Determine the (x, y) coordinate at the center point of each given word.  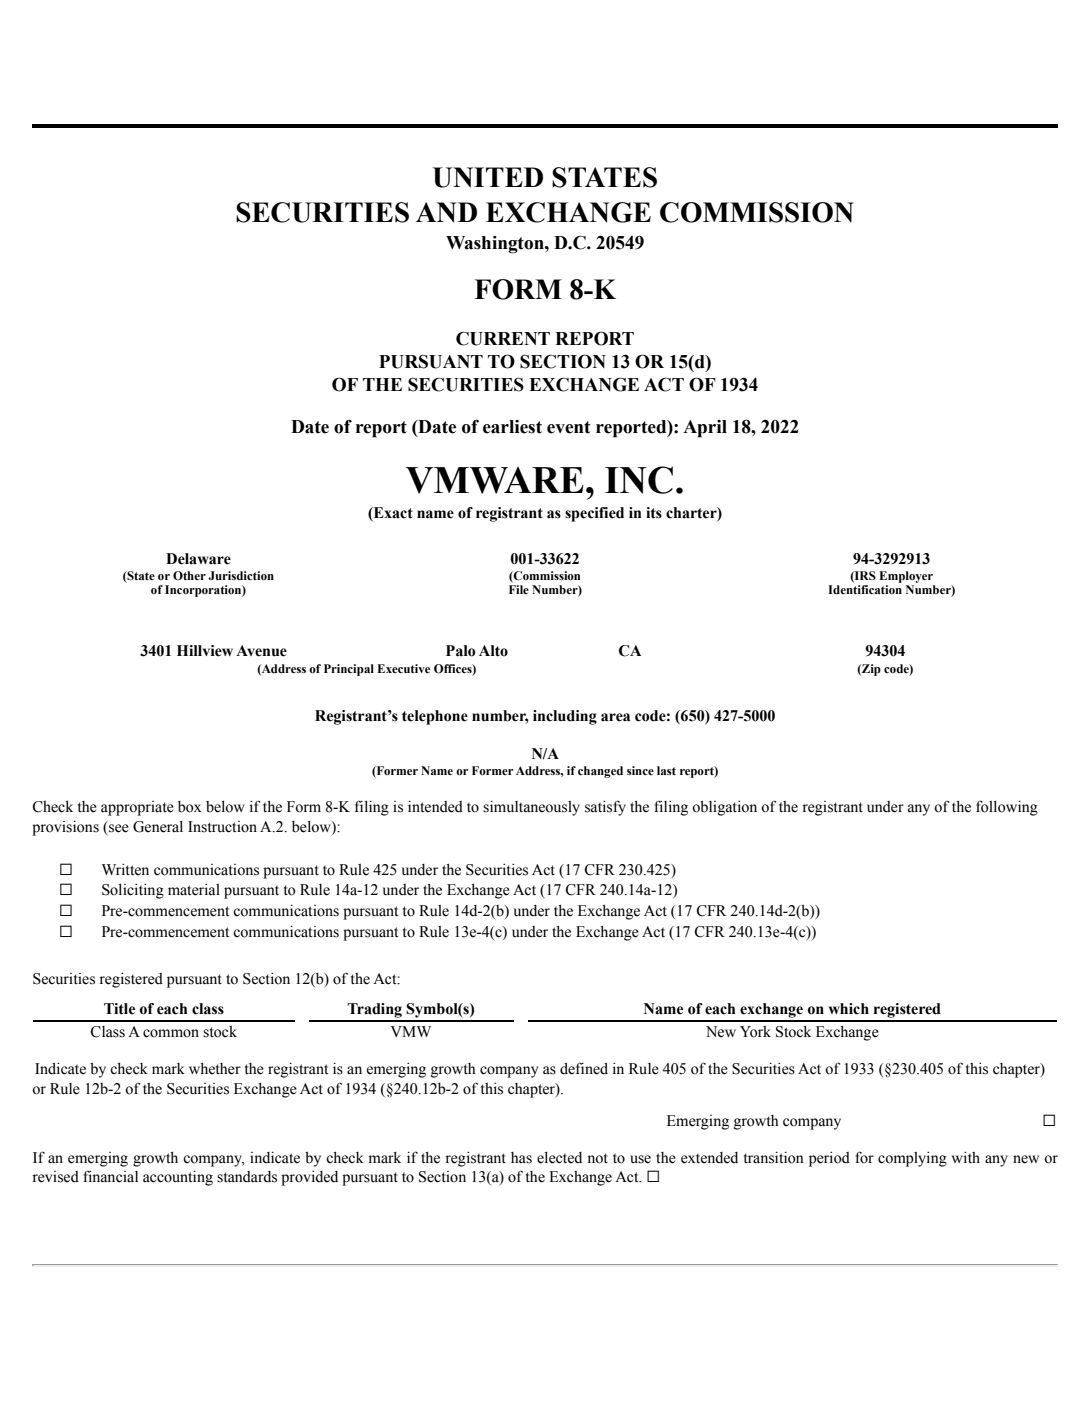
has (521, 1158)
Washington (496, 245)
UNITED (488, 177)
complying (912, 1159)
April (705, 429)
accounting (178, 1178)
